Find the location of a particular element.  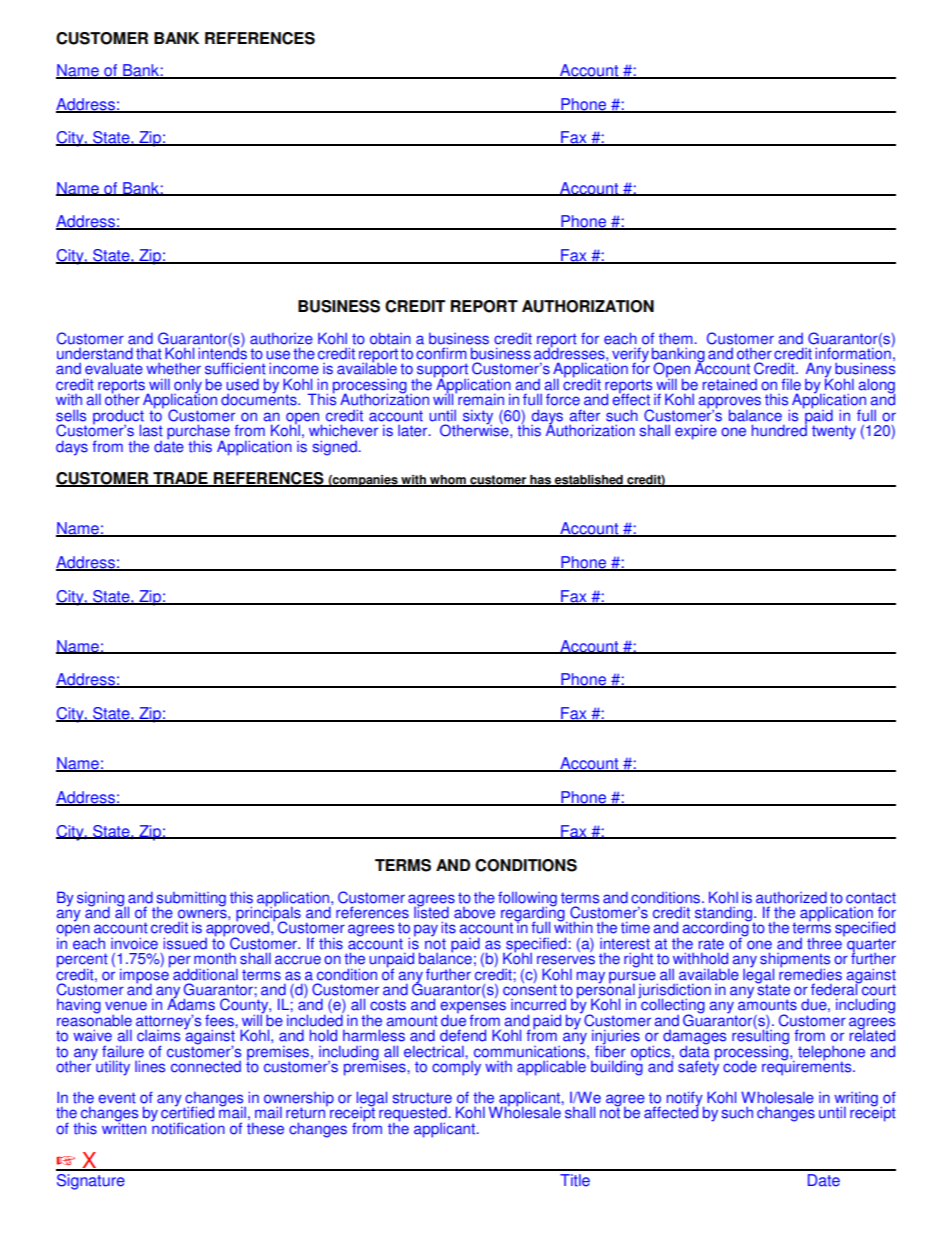

whether is located at coordinates (174, 368).
